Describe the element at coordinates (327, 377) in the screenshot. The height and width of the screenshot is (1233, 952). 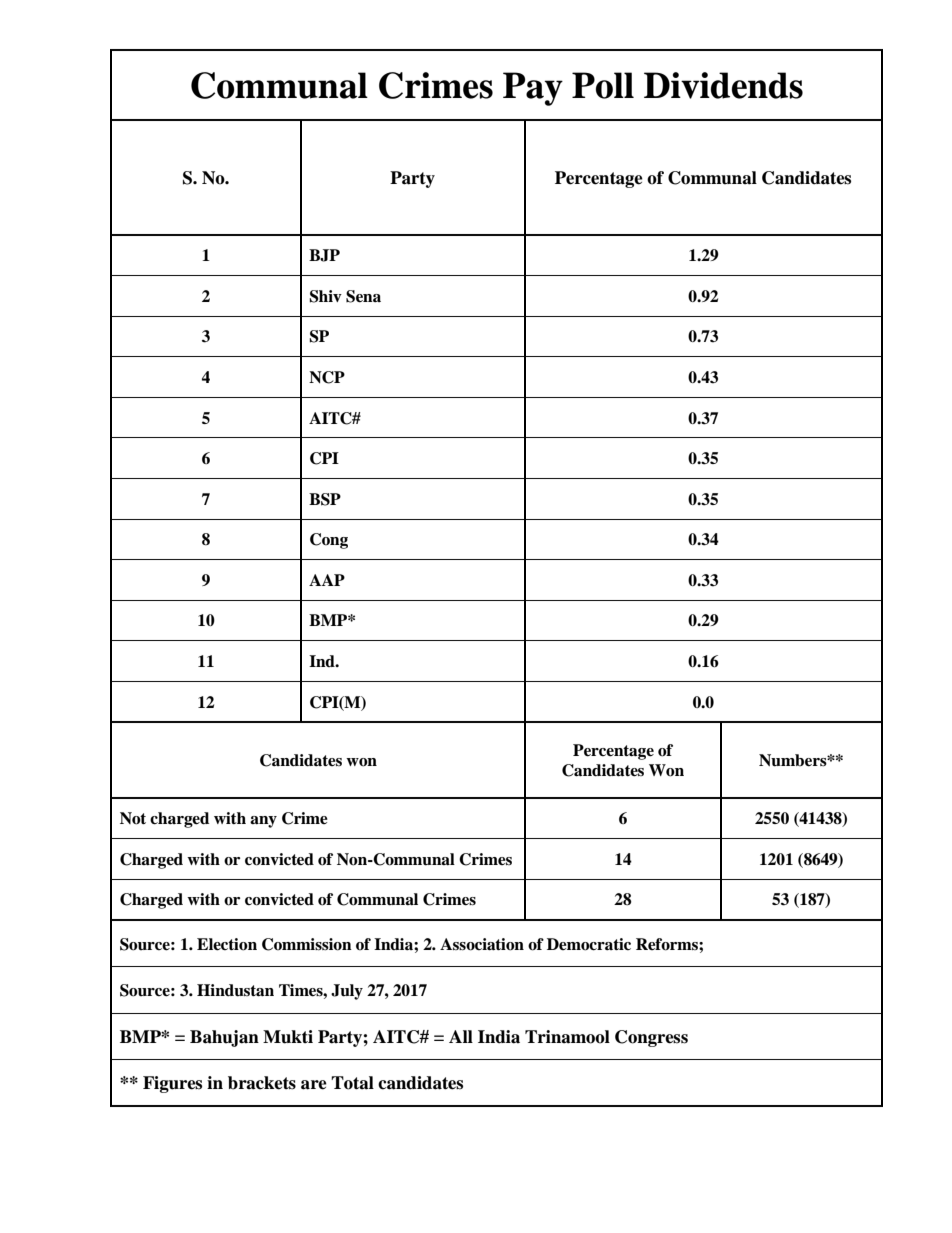
I see `NCP` at that location.
